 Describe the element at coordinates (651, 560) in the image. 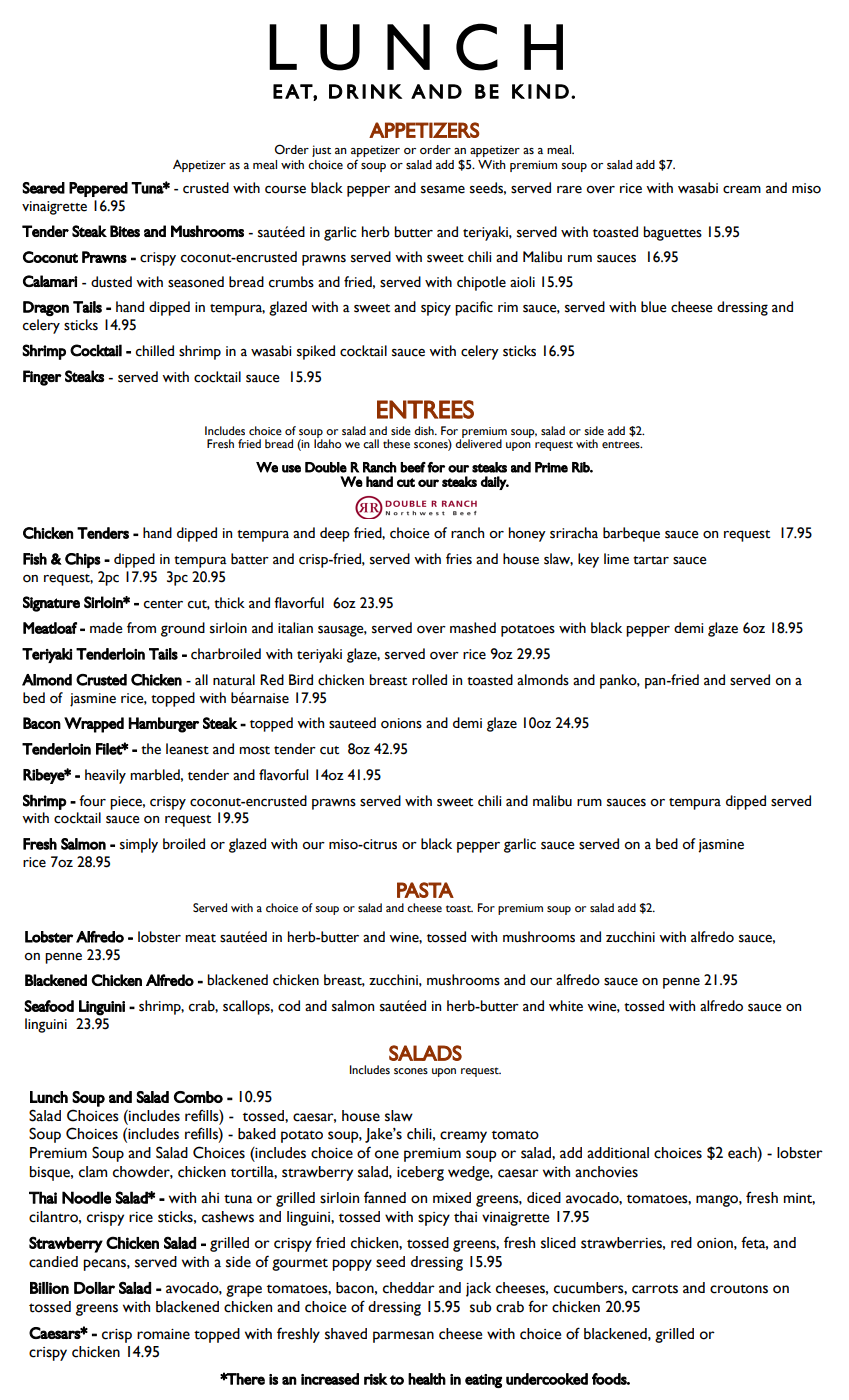

I see `tartar` at that location.
